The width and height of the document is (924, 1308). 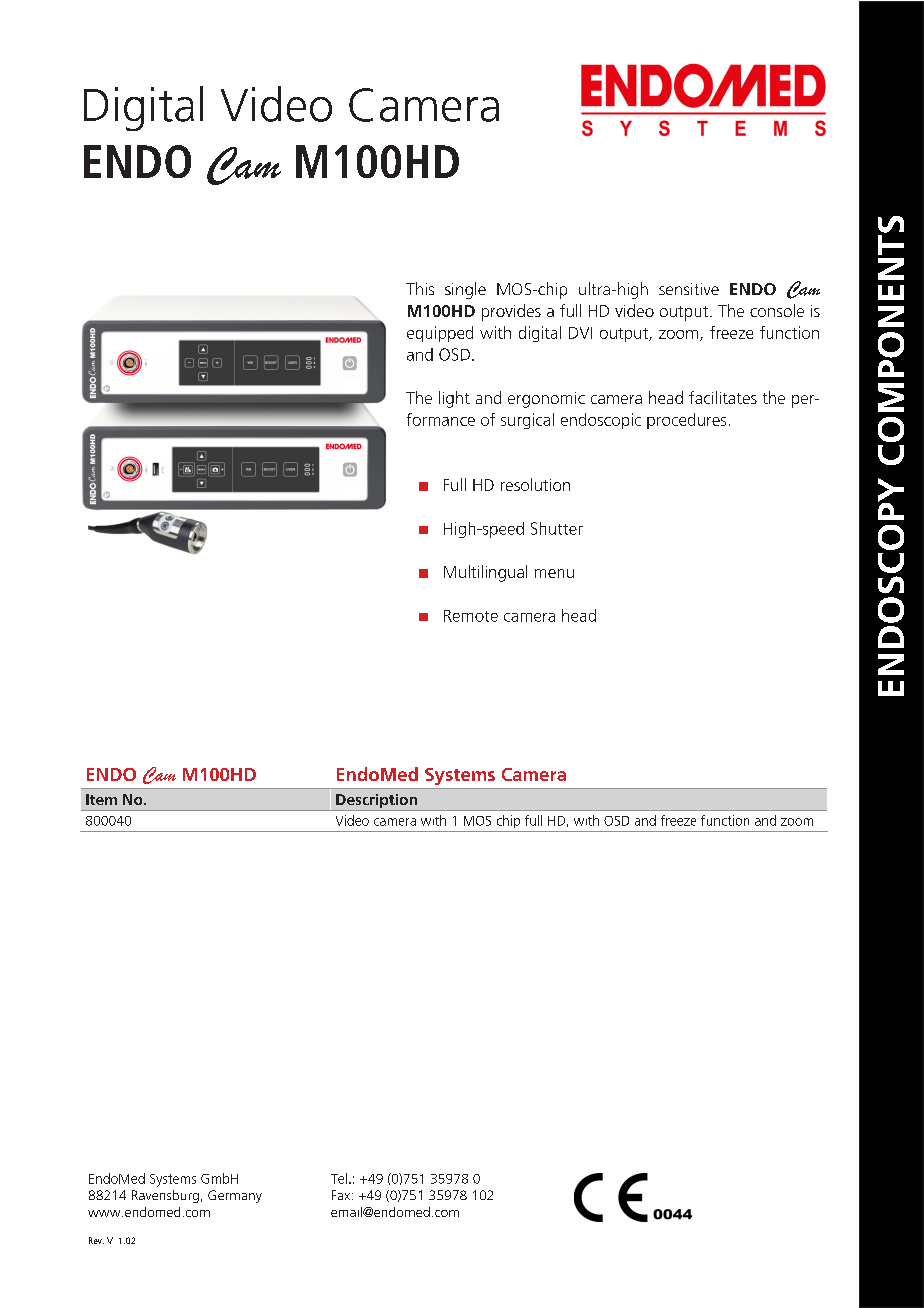 I want to click on Item, so click(x=101, y=799).
